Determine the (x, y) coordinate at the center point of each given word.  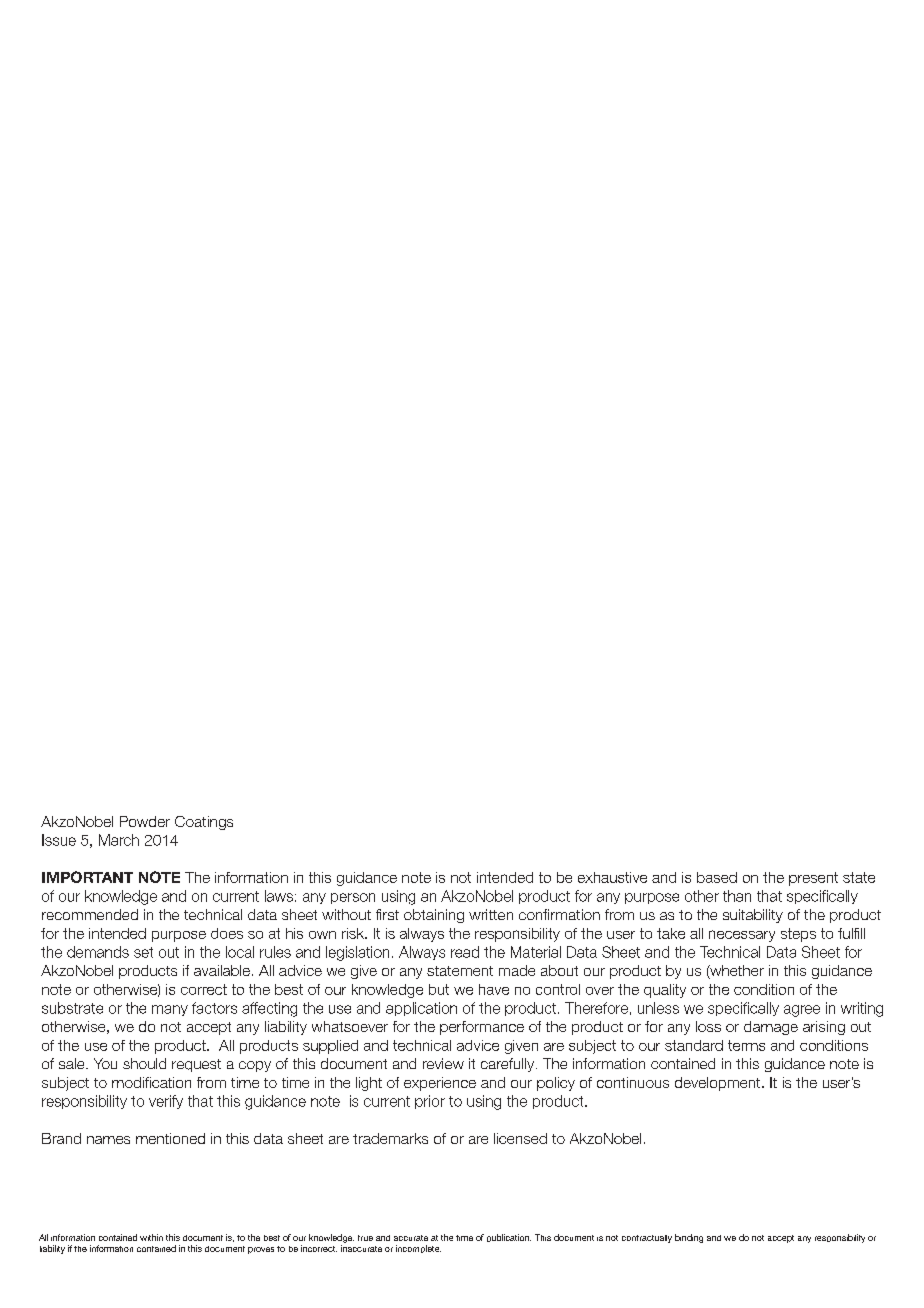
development (719, 1084)
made (517, 970)
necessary (742, 936)
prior (430, 1102)
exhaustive (612, 877)
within (151, 1237)
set (143, 952)
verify (166, 1102)
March (119, 840)
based (717, 877)
